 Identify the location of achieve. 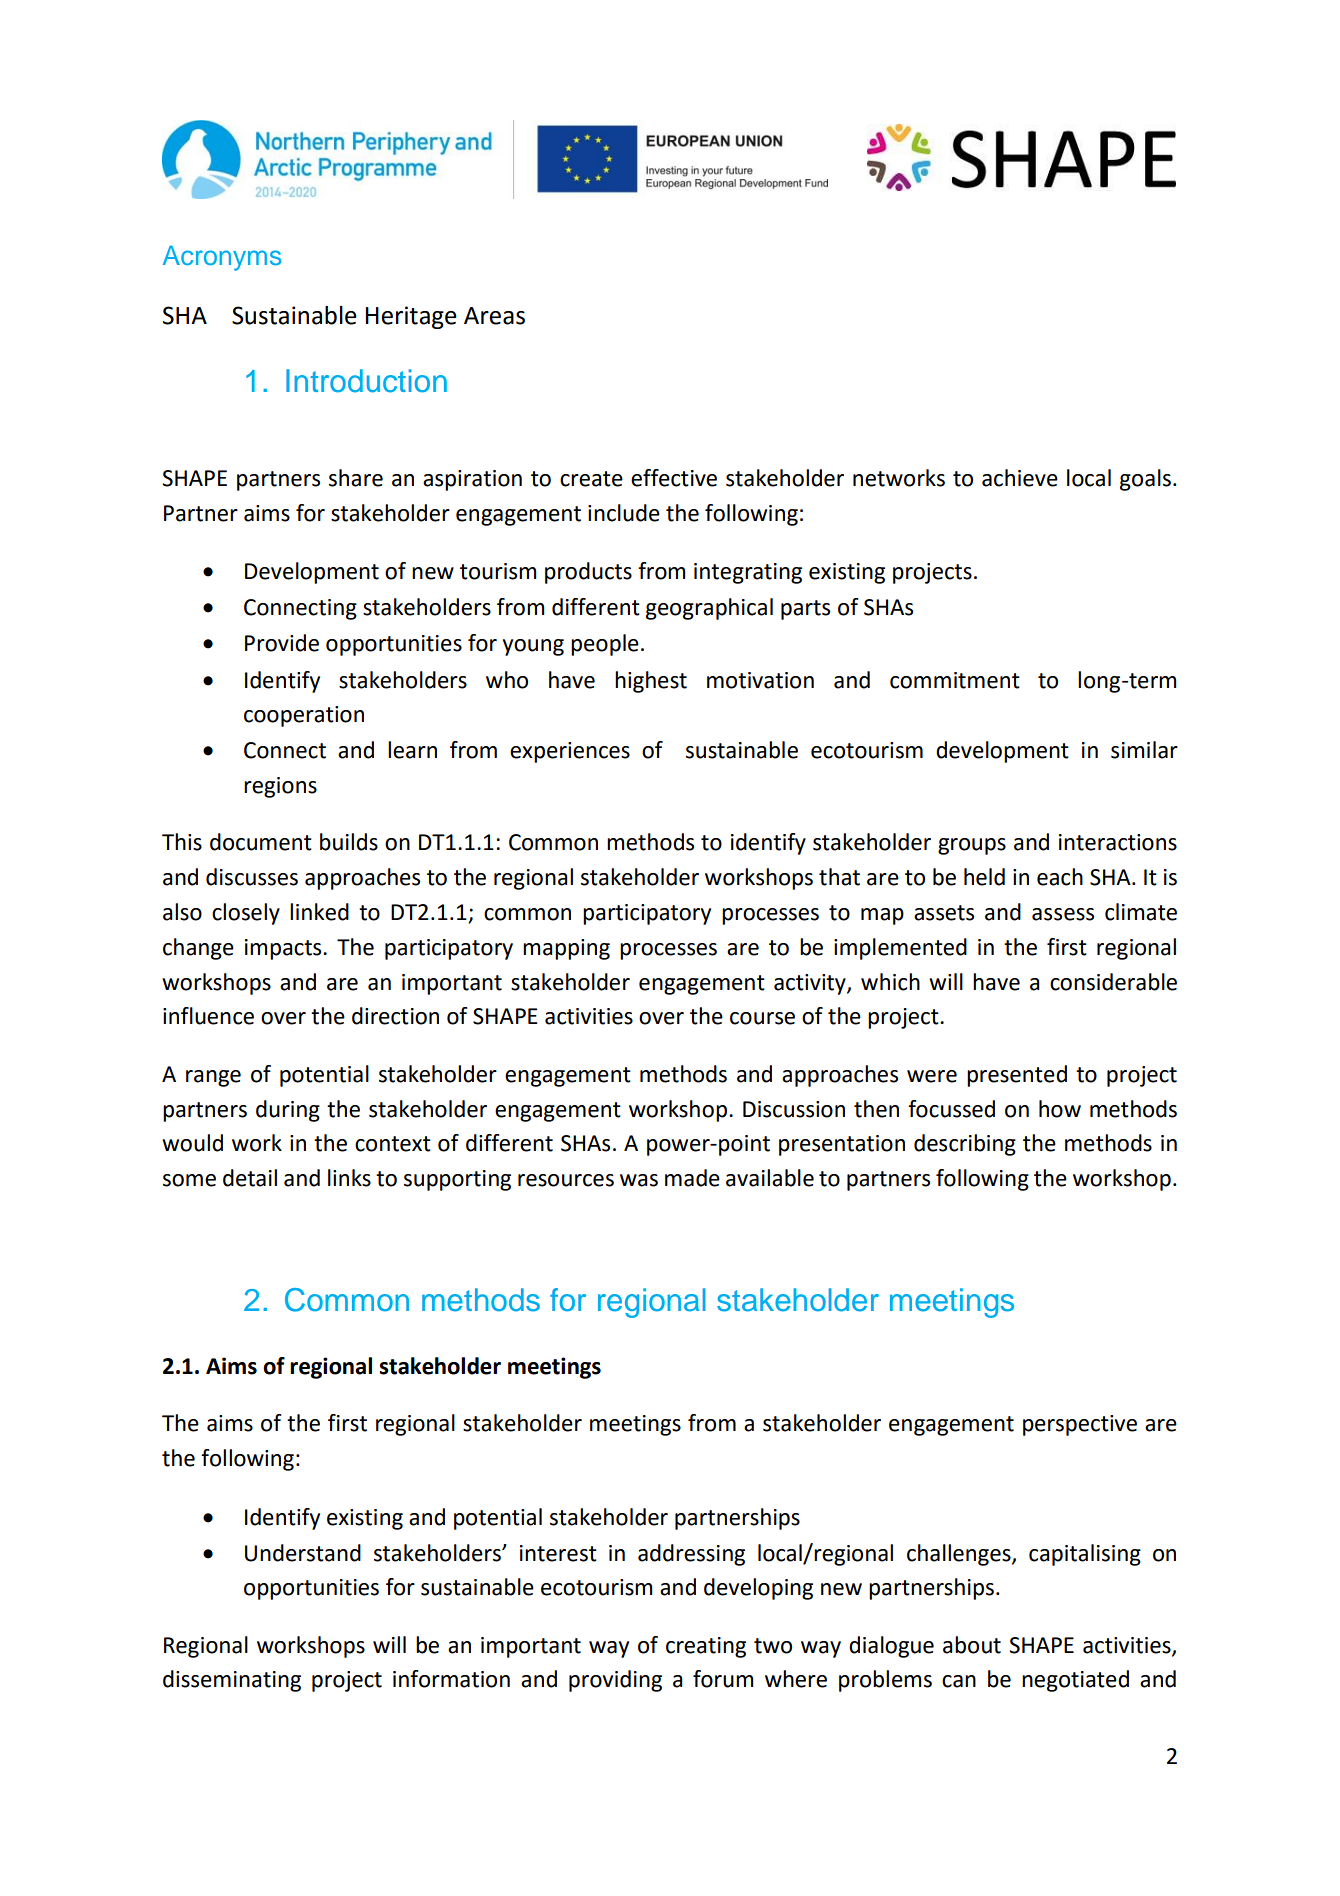
(1020, 478).
